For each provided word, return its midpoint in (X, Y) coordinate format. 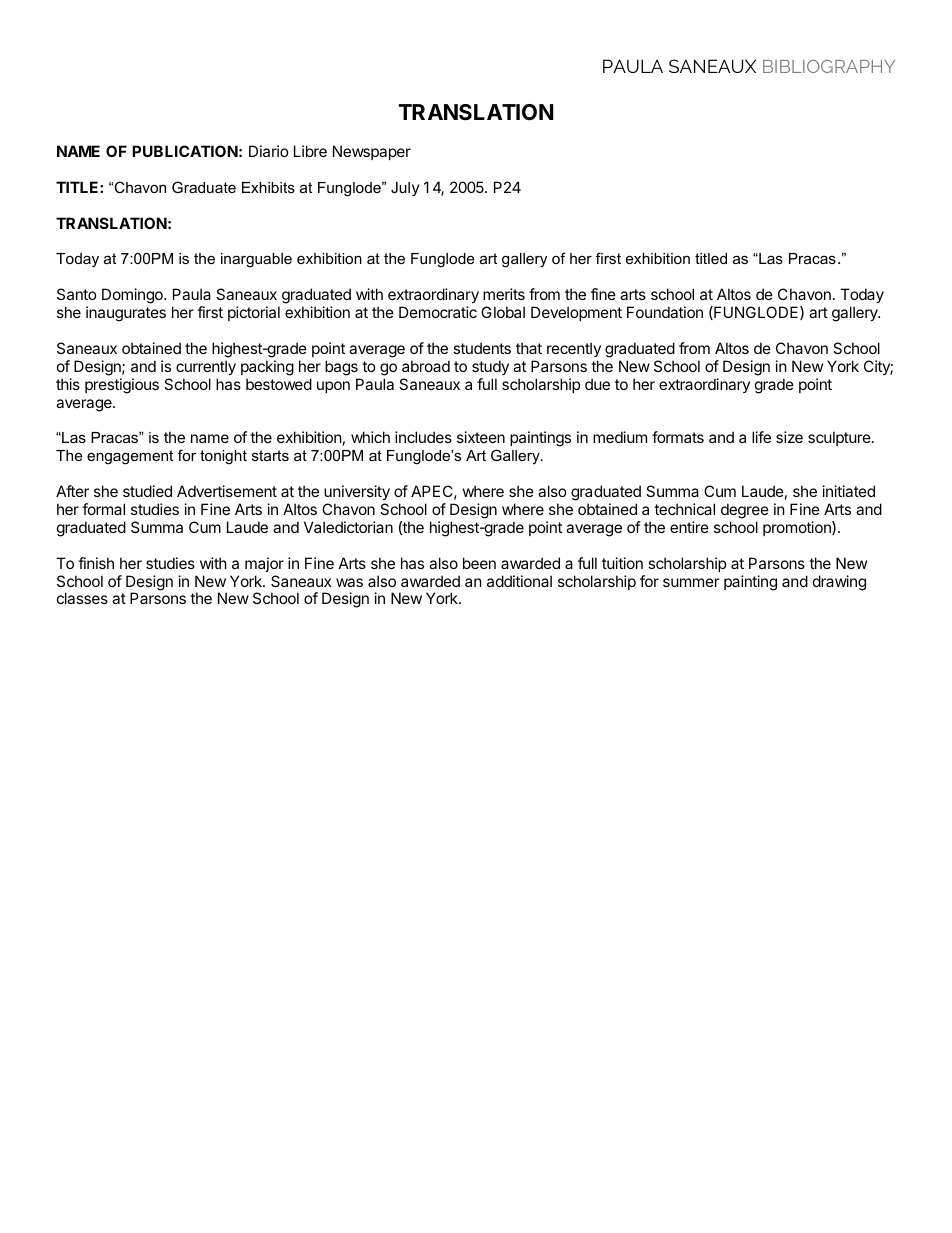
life (761, 437)
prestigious (122, 386)
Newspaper (372, 152)
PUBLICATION (185, 151)
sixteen (481, 437)
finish (96, 563)
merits (504, 294)
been (479, 563)
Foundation (665, 312)
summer (691, 582)
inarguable (256, 260)
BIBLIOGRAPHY (829, 66)
